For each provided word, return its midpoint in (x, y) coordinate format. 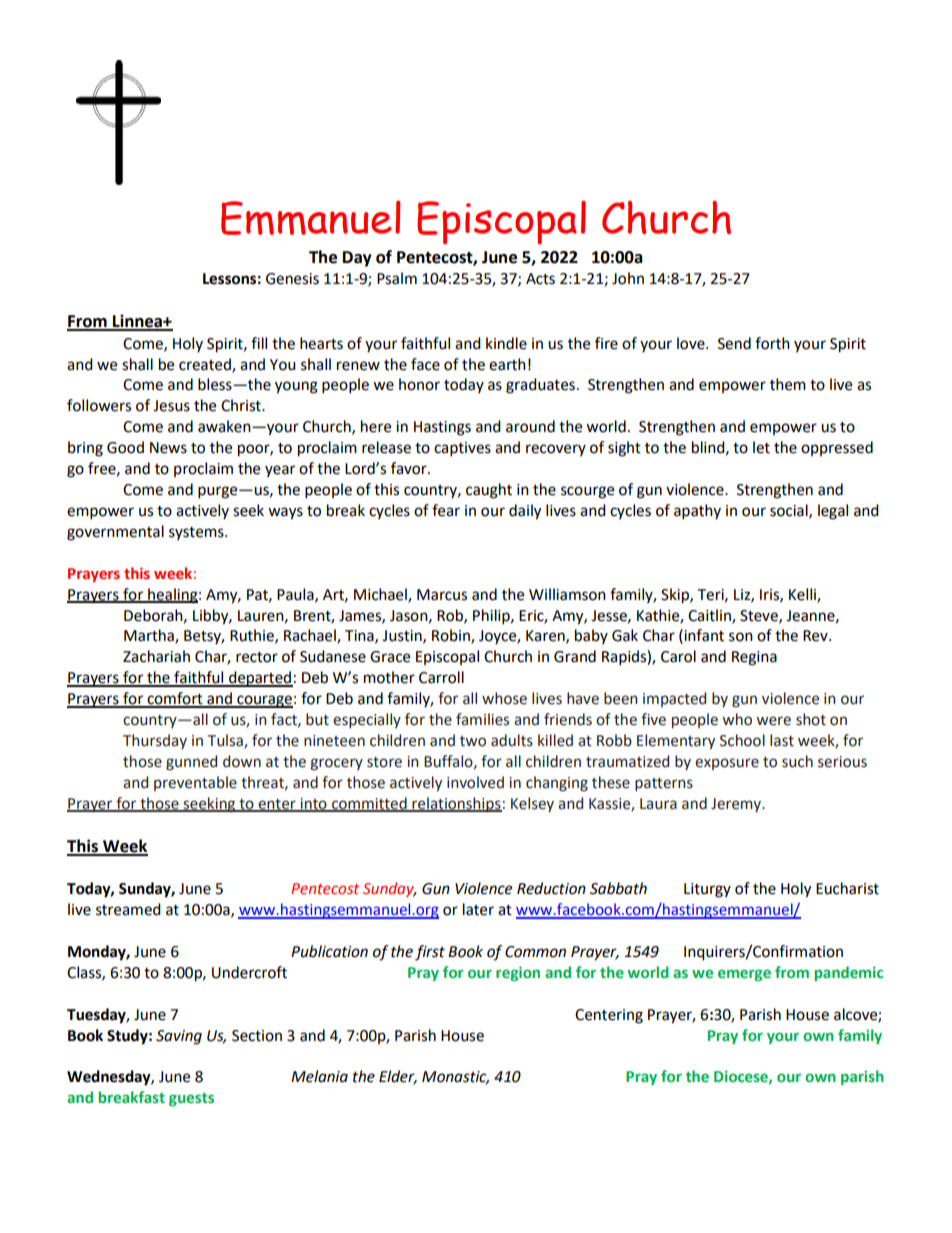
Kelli (803, 595)
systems (197, 533)
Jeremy (737, 805)
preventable (195, 783)
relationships (456, 804)
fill (259, 343)
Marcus (442, 595)
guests (191, 1099)
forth (772, 343)
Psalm (397, 278)
